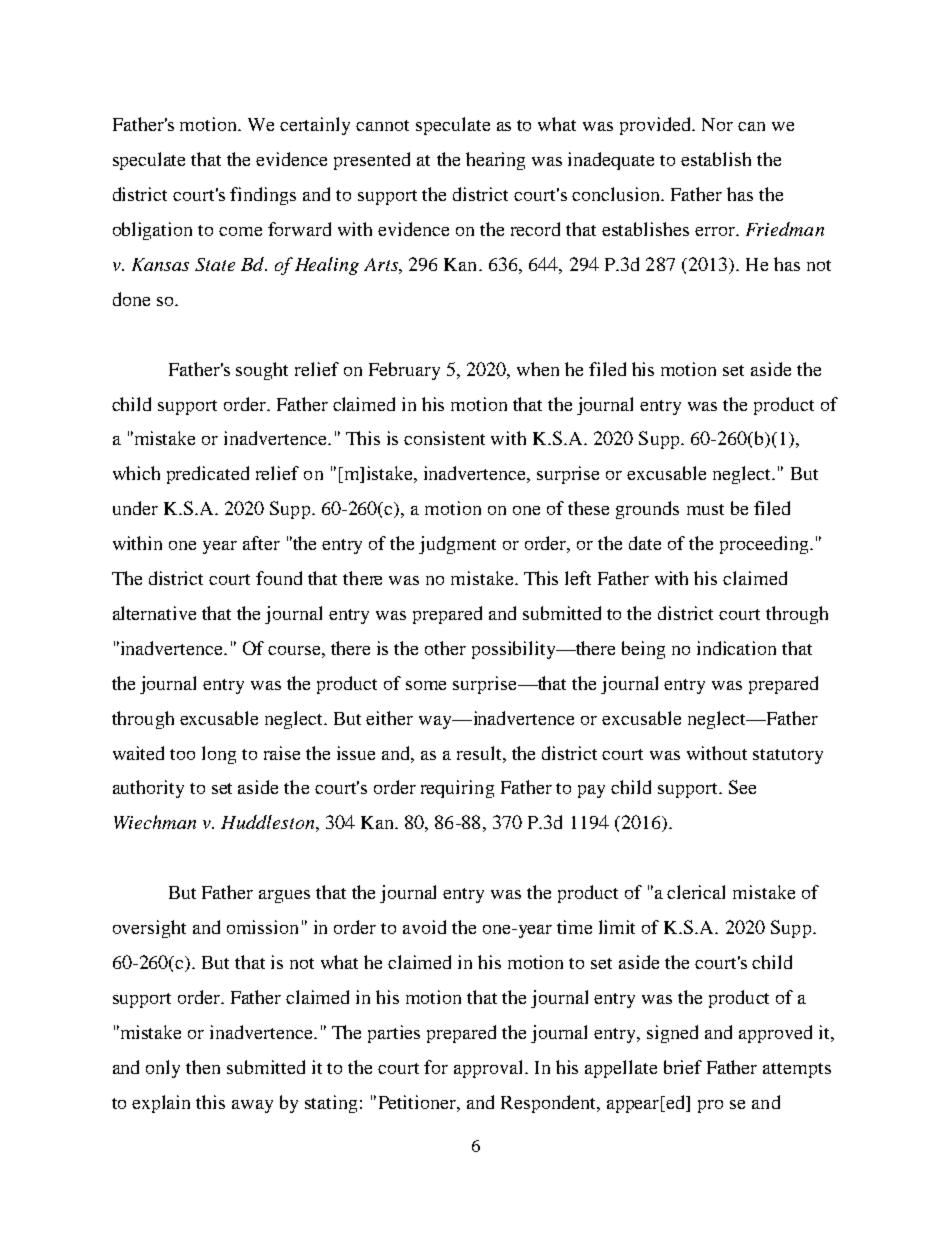 This page has width=952, height=1233. I want to click on then, so click(203, 1067).
